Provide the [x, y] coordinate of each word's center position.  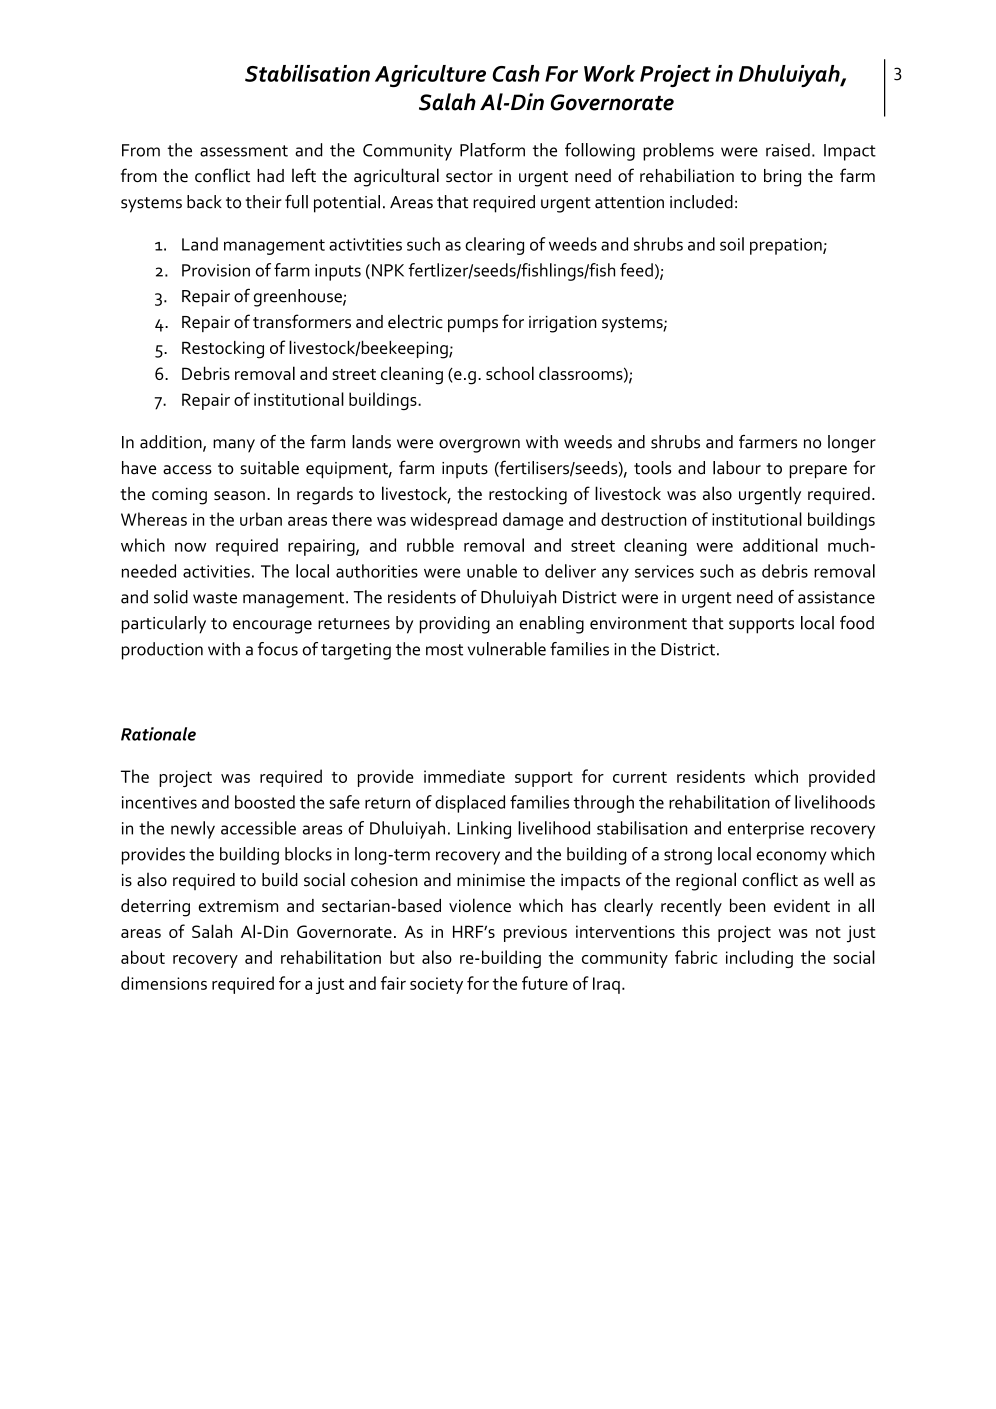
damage [533, 521]
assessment [244, 151]
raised [788, 150]
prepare [818, 472]
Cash [516, 73]
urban [261, 519]
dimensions [164, 983]
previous [535, 933]
